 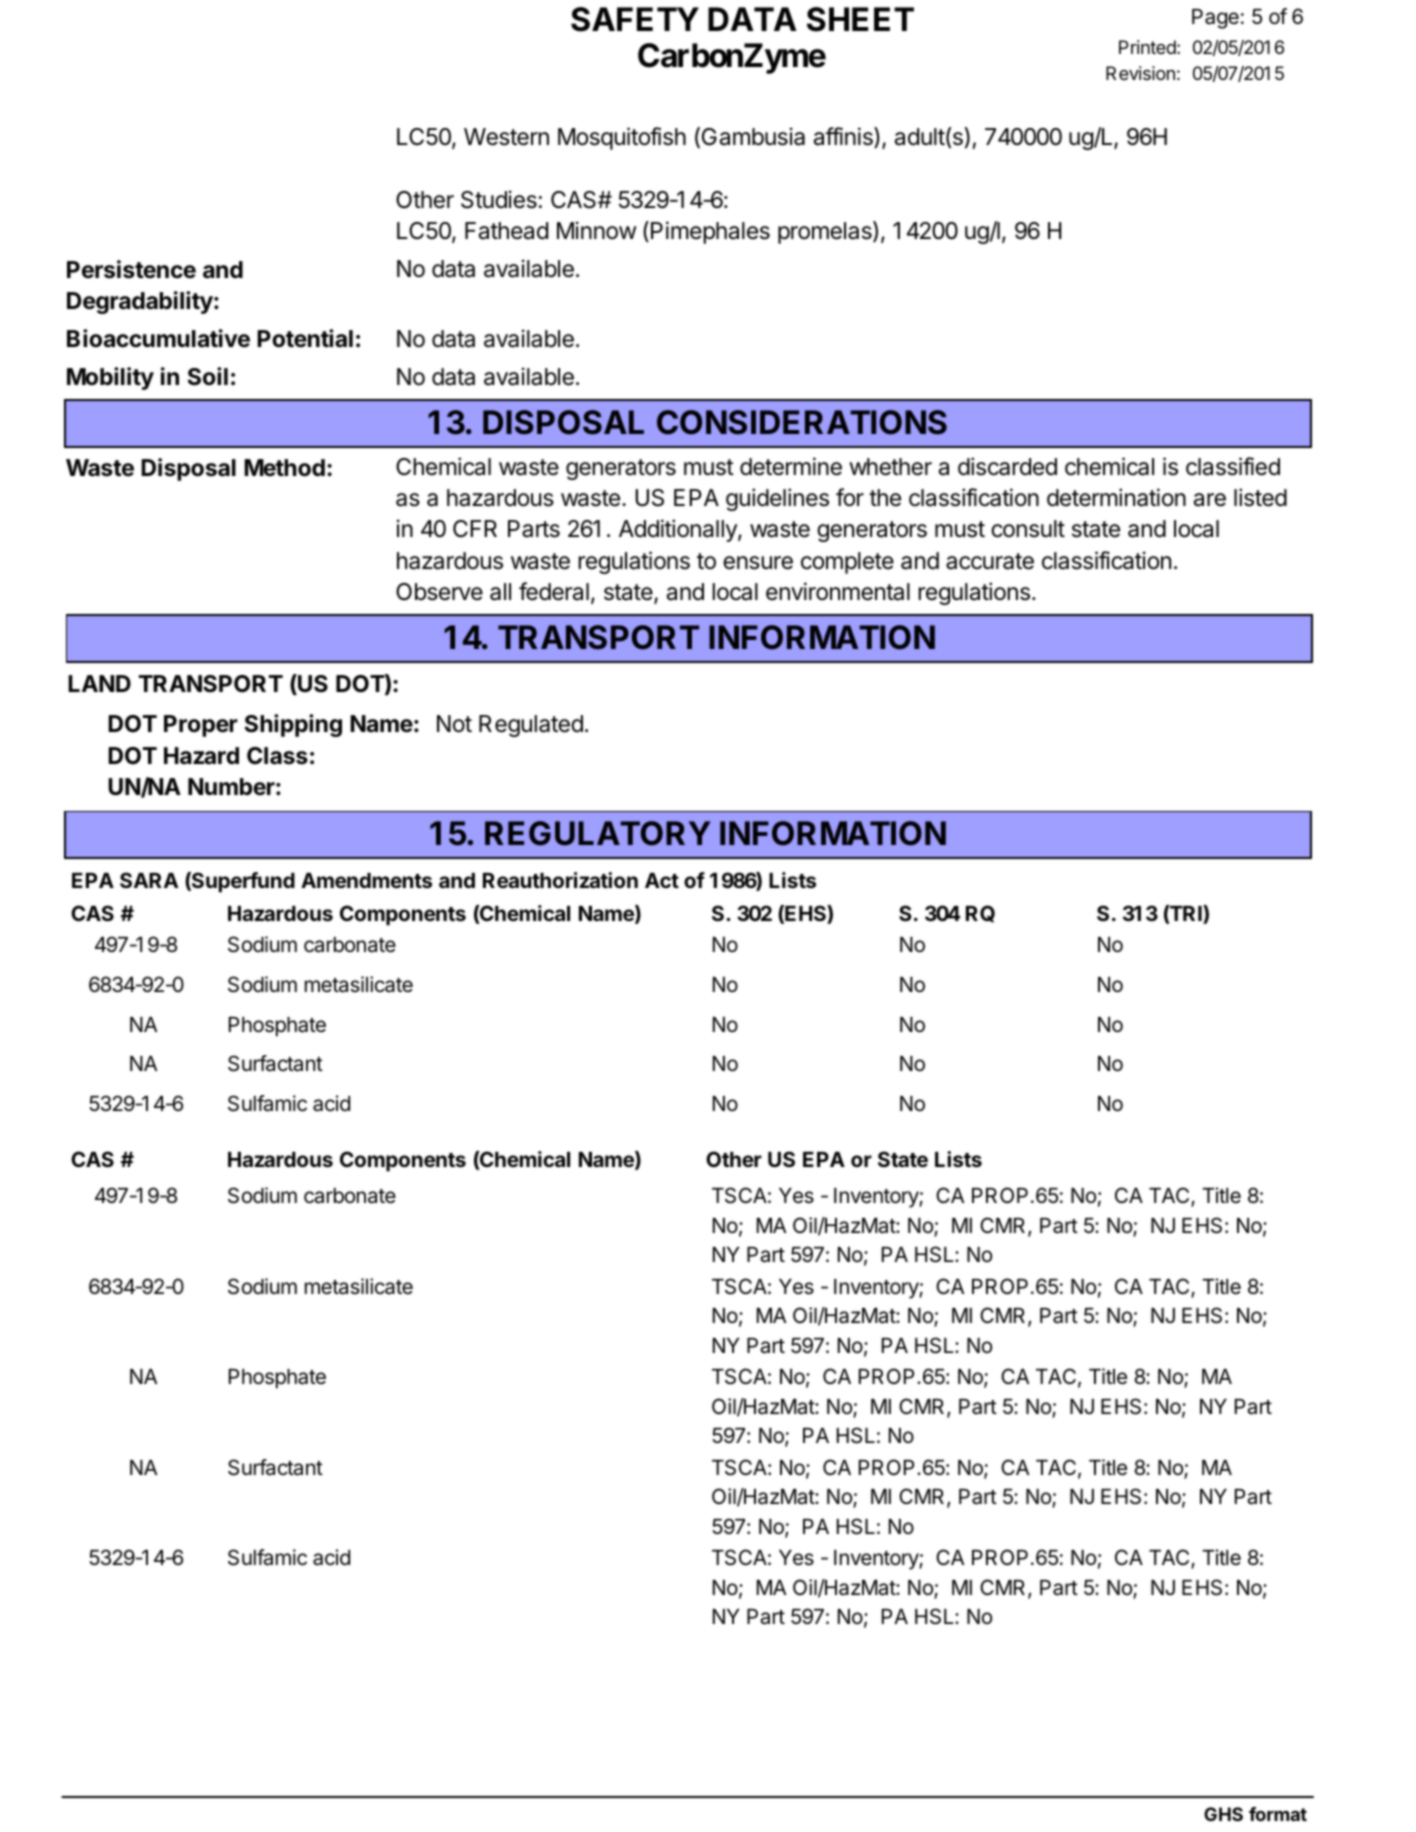 I want to click on SAFETY, so click(x=635, y=19).
